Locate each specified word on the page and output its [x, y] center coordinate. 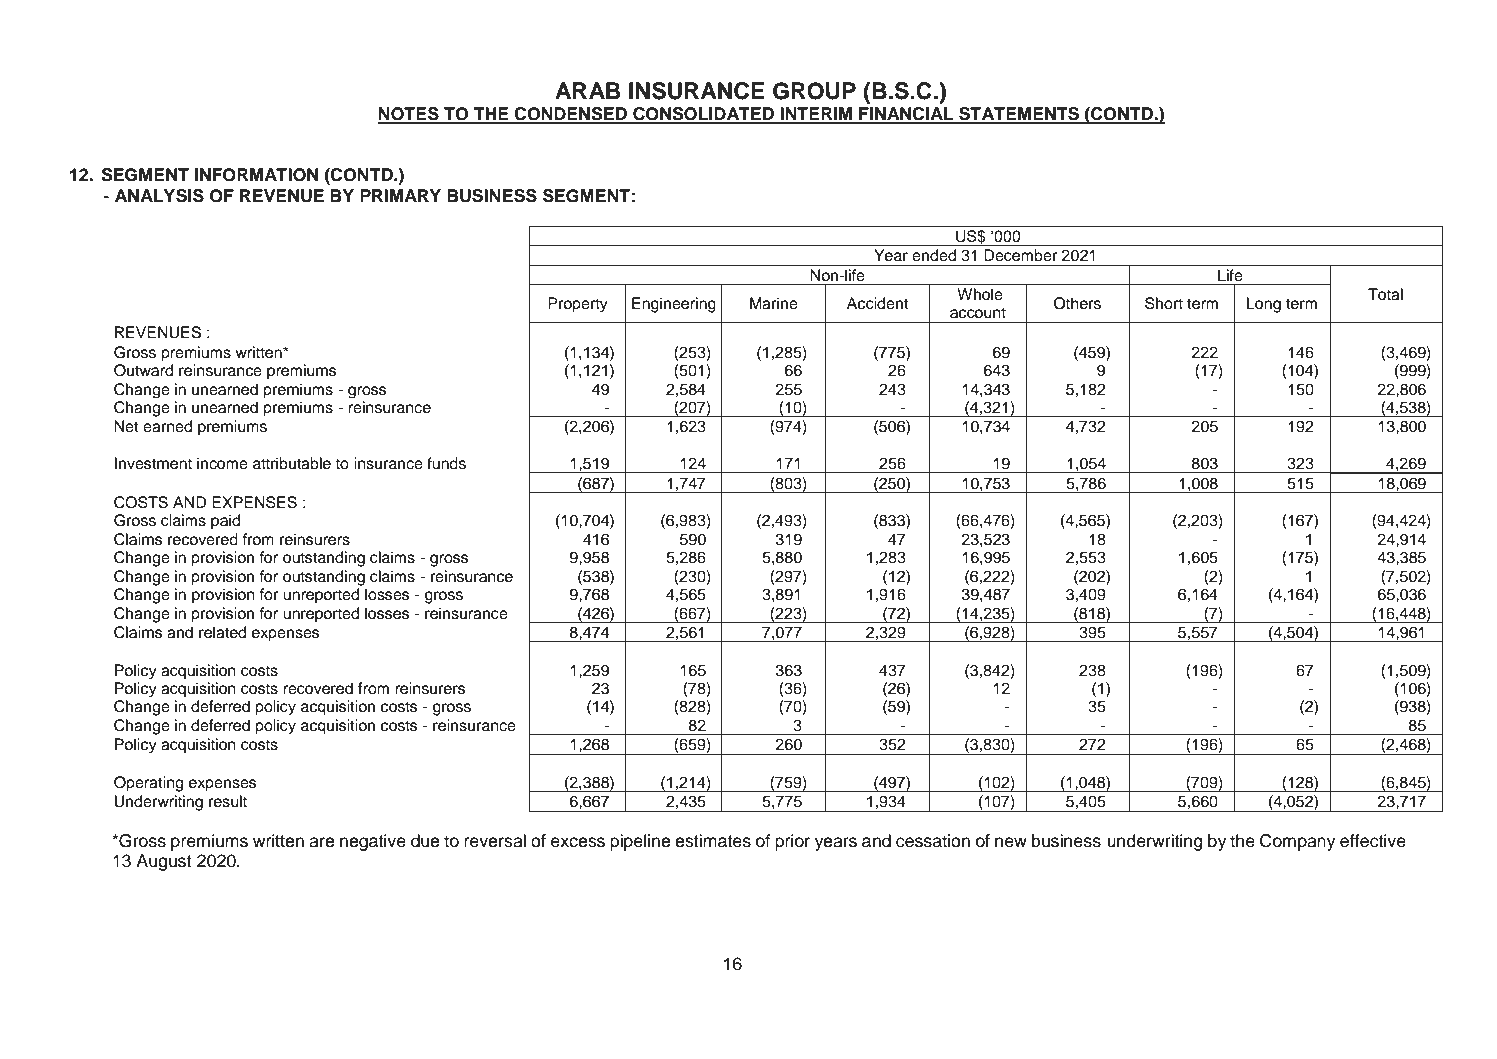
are [321, 842]
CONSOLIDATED [704, 115]
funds [446, 463]
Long [1263, 305]
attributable [292, 463]
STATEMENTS [1019, 115]
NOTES [409, 115]
